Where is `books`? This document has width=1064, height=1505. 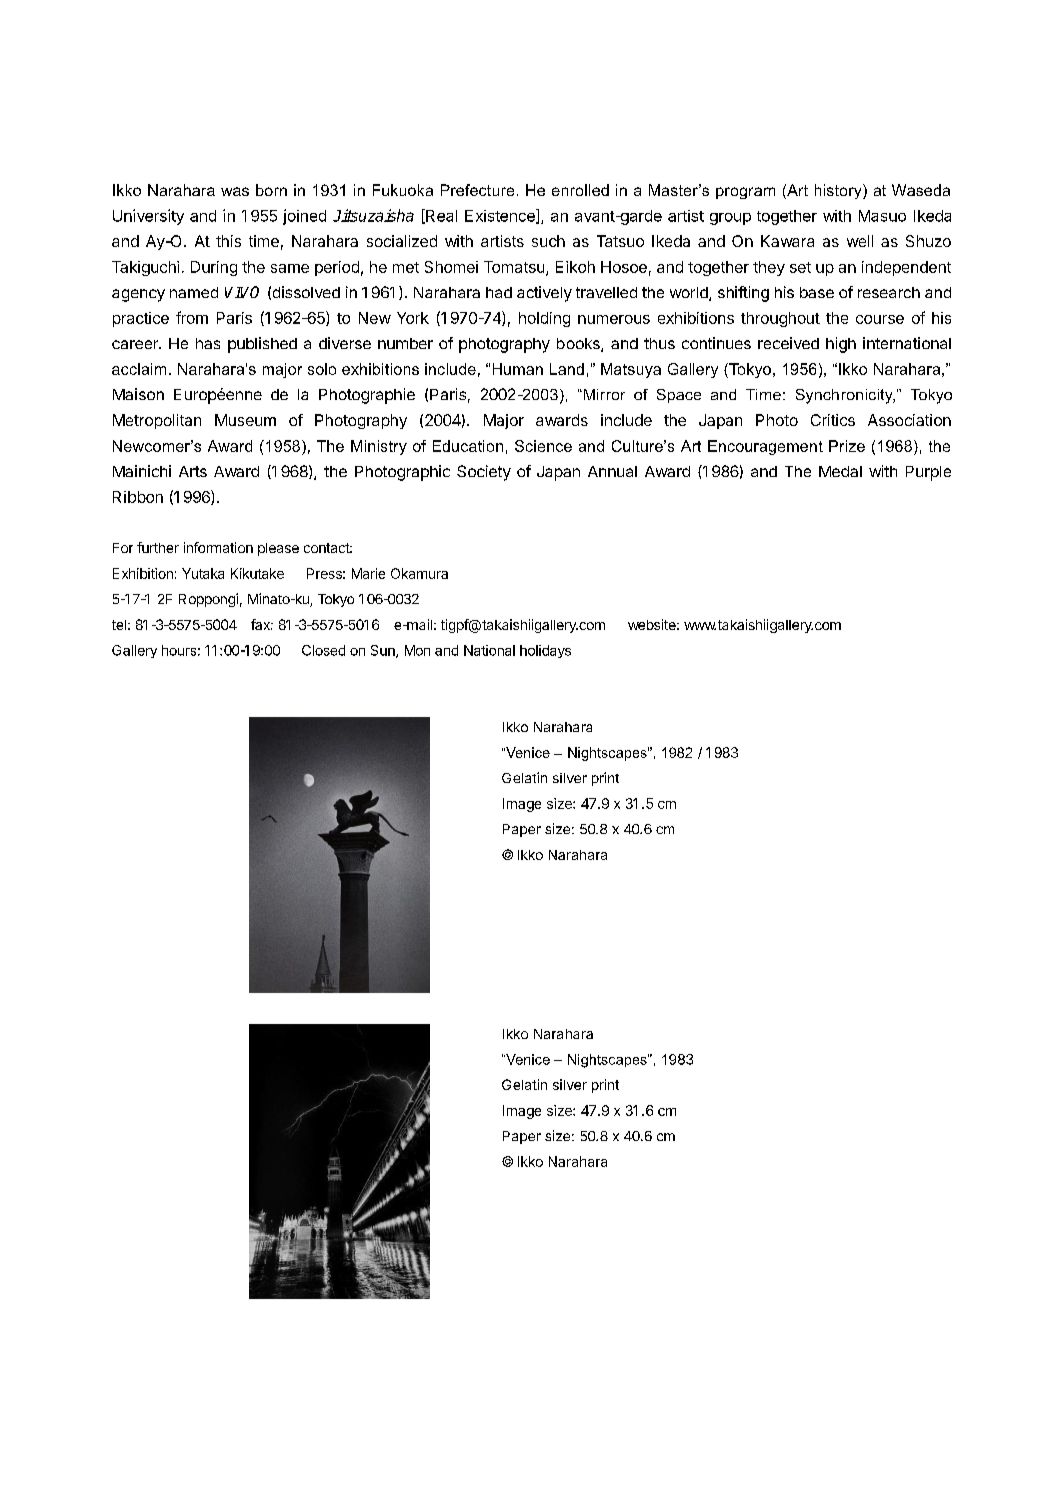 books is located at coordinates (579, 345).
